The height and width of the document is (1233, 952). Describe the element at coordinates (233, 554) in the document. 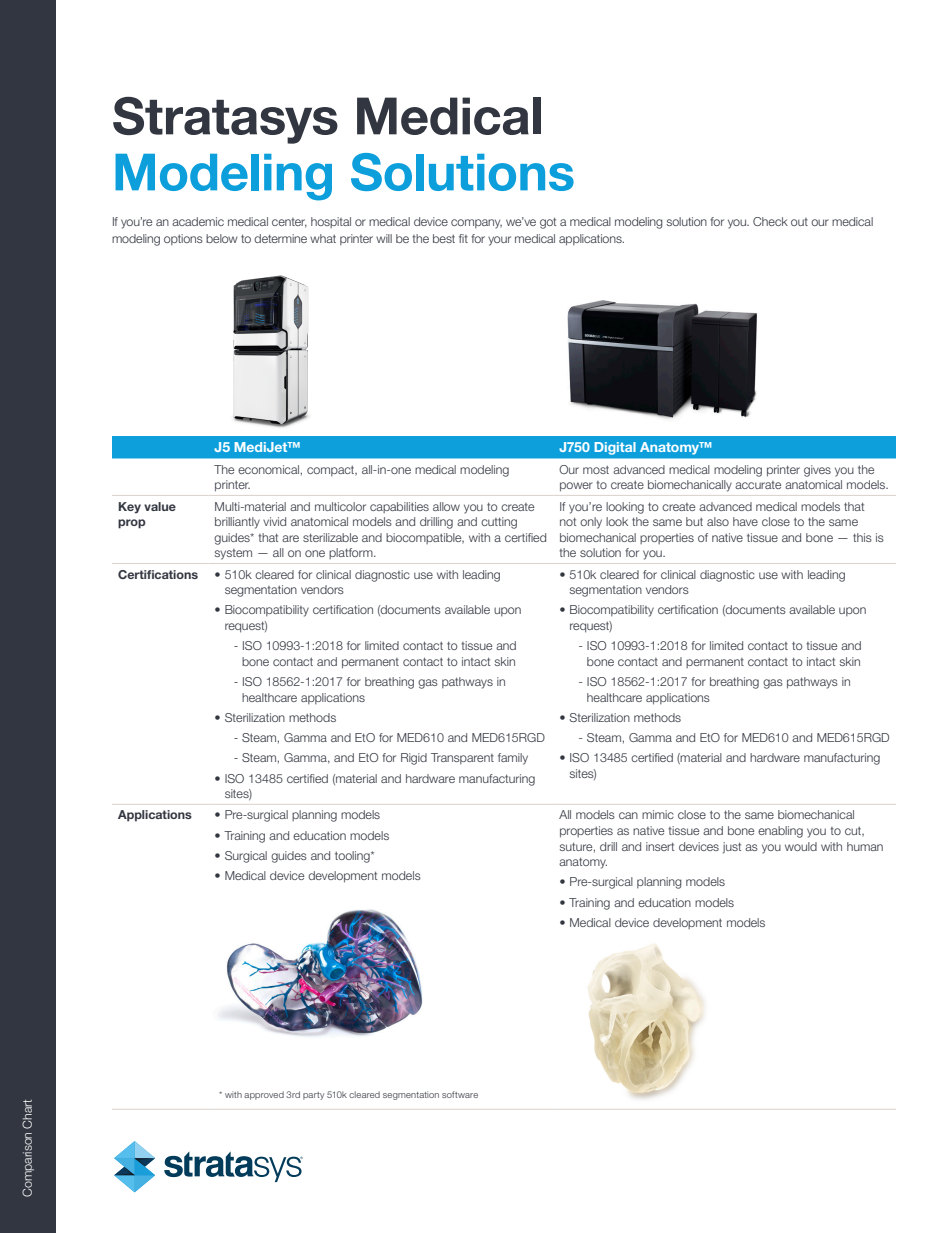

I see `system` at that location.
